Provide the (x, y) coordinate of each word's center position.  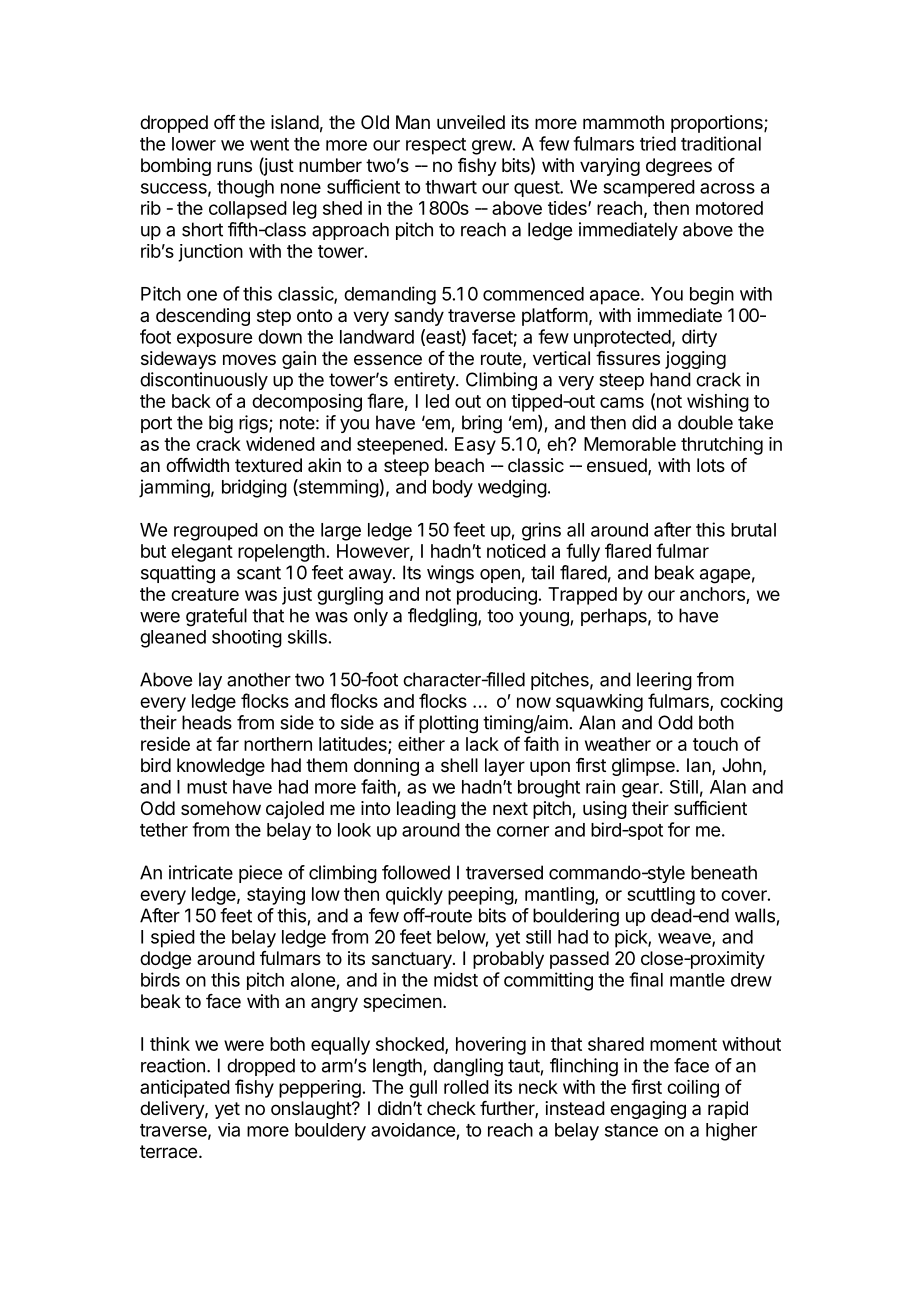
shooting (247, 639)
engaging (648, 1110)
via (229, 1130)
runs (234, 166)
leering (664, 681)
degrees (679, 167)
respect (436, 146)
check (451, 1108)
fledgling (443, 617)
